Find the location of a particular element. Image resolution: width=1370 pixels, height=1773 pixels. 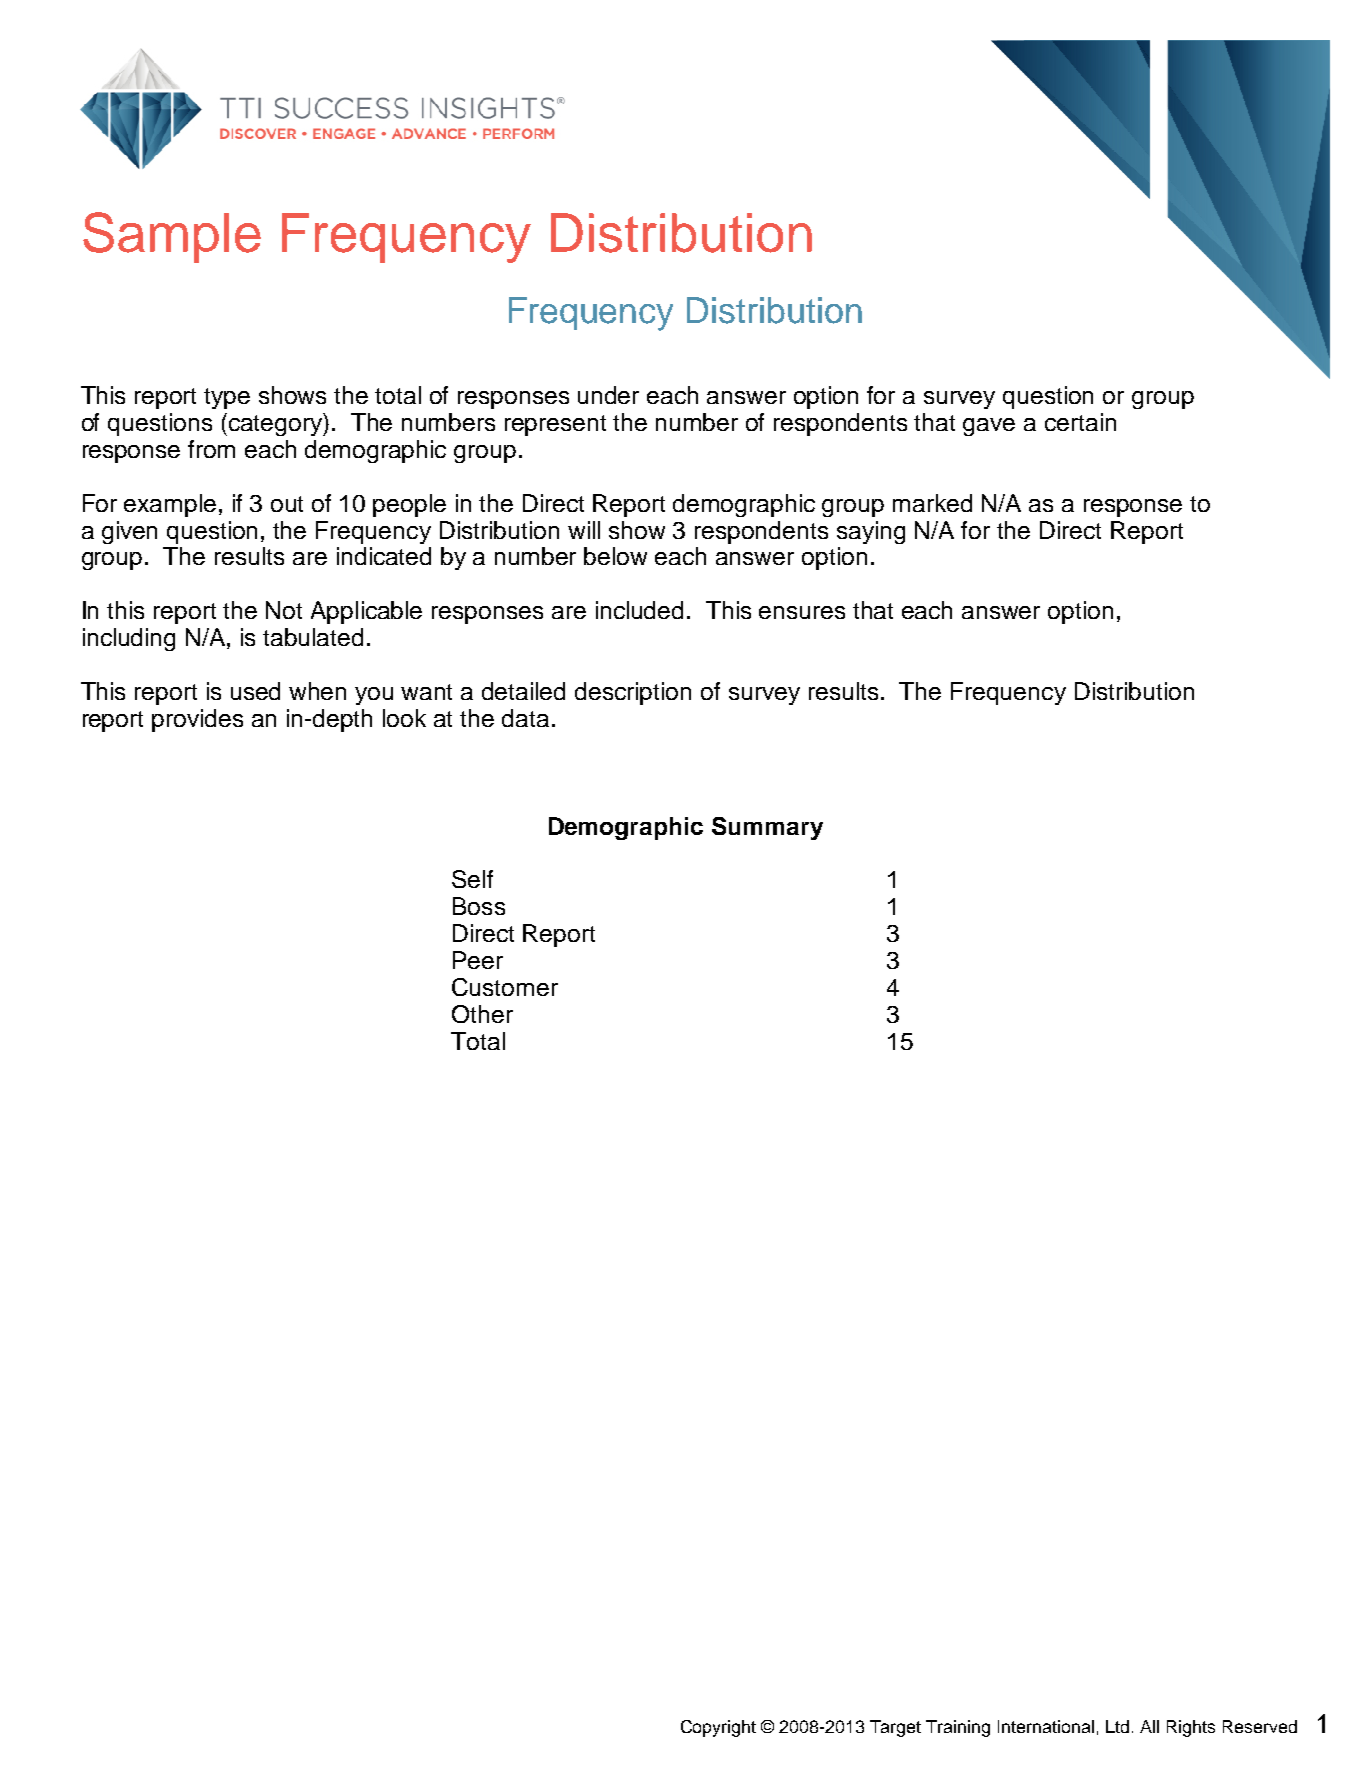

Copyright is located at coordinates (718, 1728).
